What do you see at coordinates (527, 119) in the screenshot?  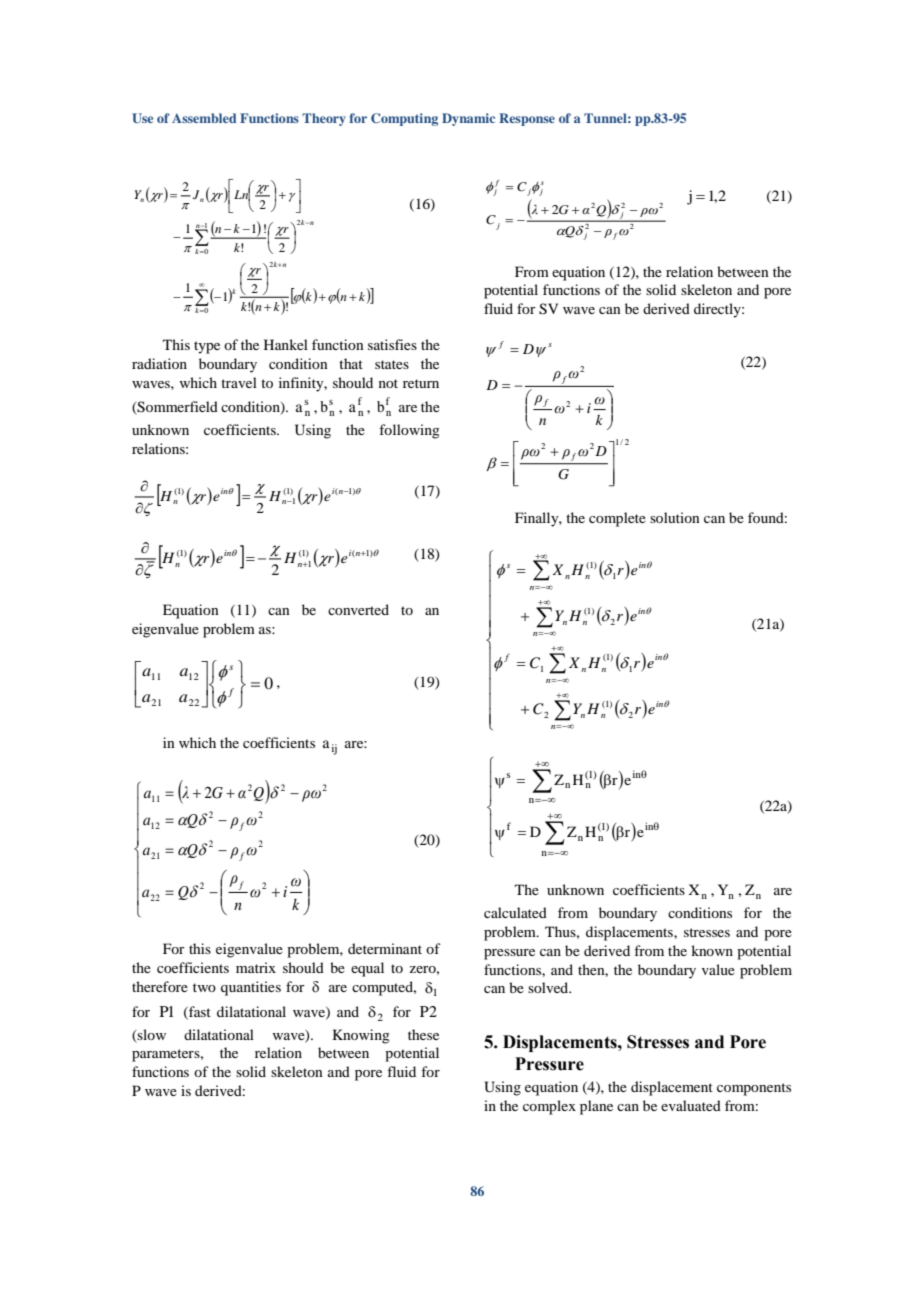 I see `Response` at bounding box center [527, 119].
